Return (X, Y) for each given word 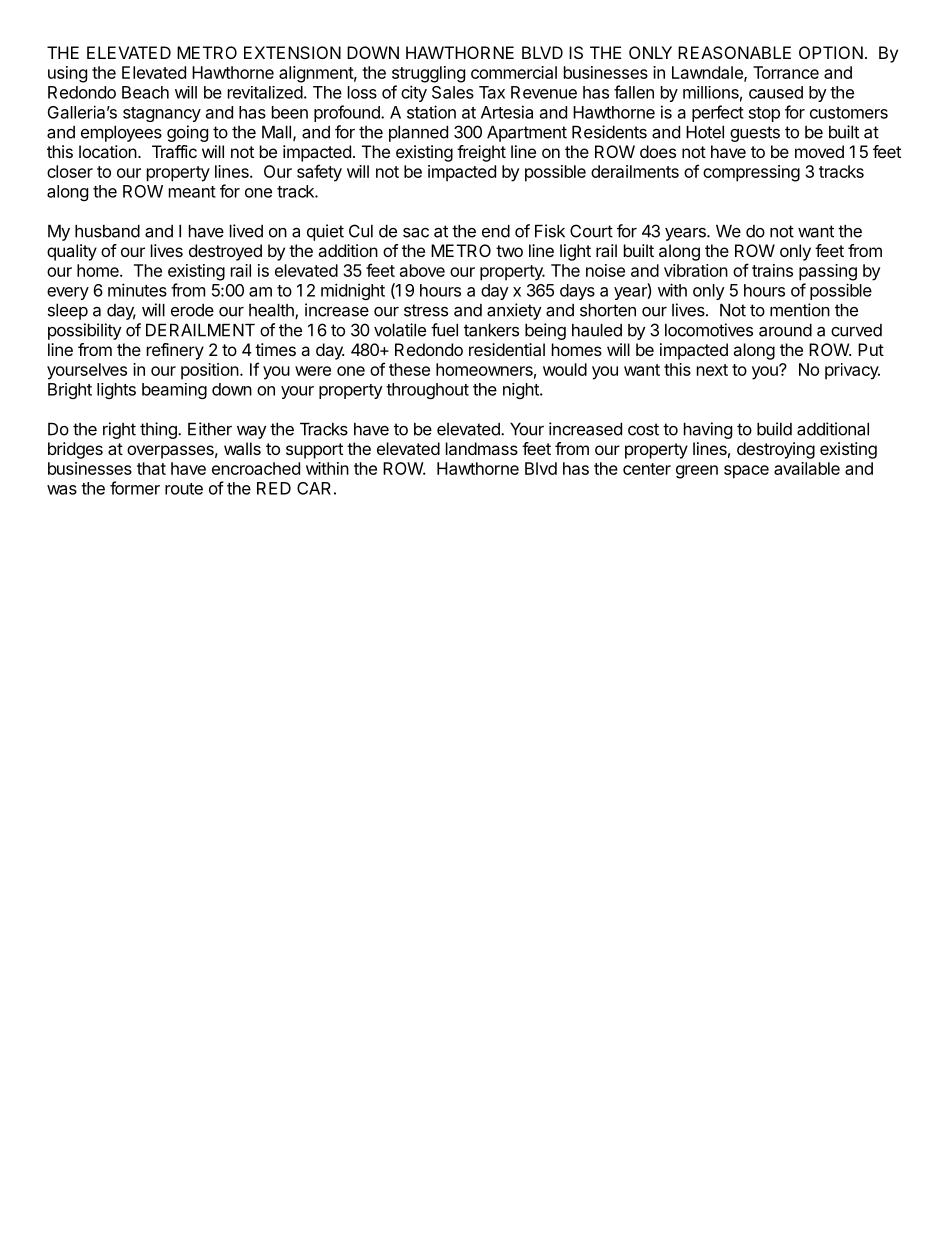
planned (418, 133)
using (67, 74)
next (712, 370)
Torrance (786, 72)
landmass (482, 448)
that (151, 468)
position (210, 371)
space (746, 472)
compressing (751, 173)
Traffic (174, 151)
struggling (428, 74)
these (409, 369)
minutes (137, 290)
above (422, 270)
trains (772, 270)
